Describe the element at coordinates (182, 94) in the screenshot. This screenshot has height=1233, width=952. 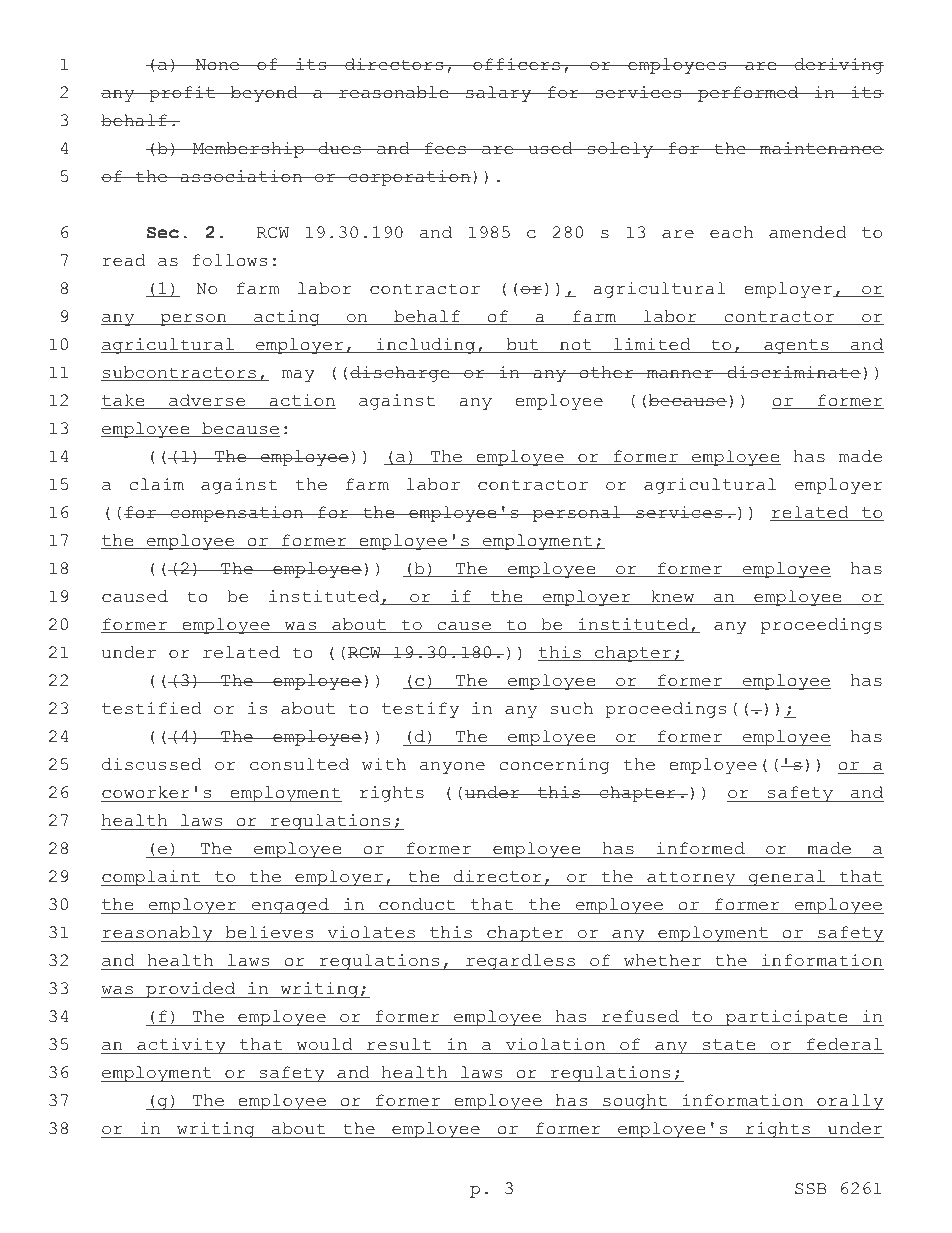
I see `profit` at that location.
